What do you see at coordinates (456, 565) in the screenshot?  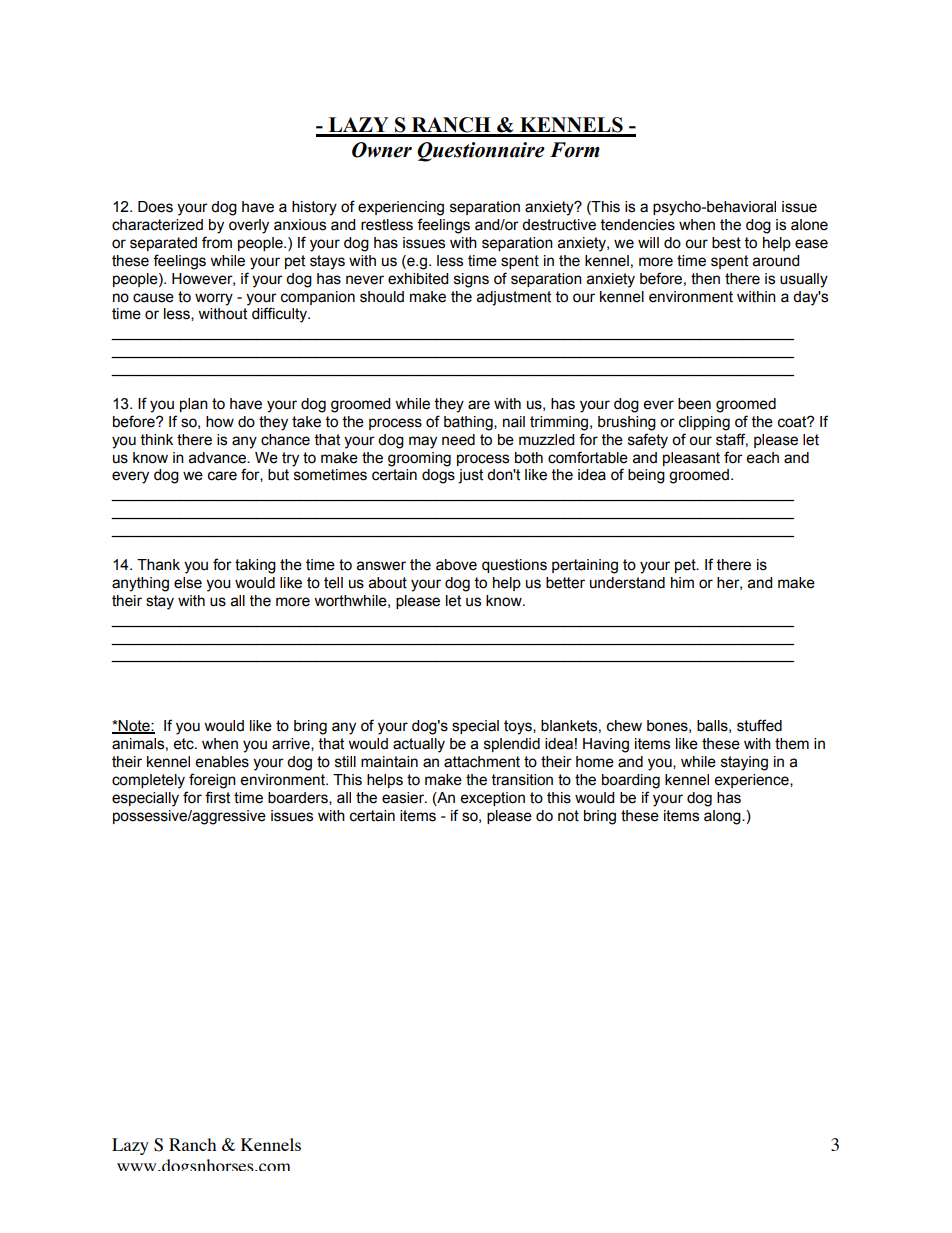 I see `above` at bounding box center [456, 565].
